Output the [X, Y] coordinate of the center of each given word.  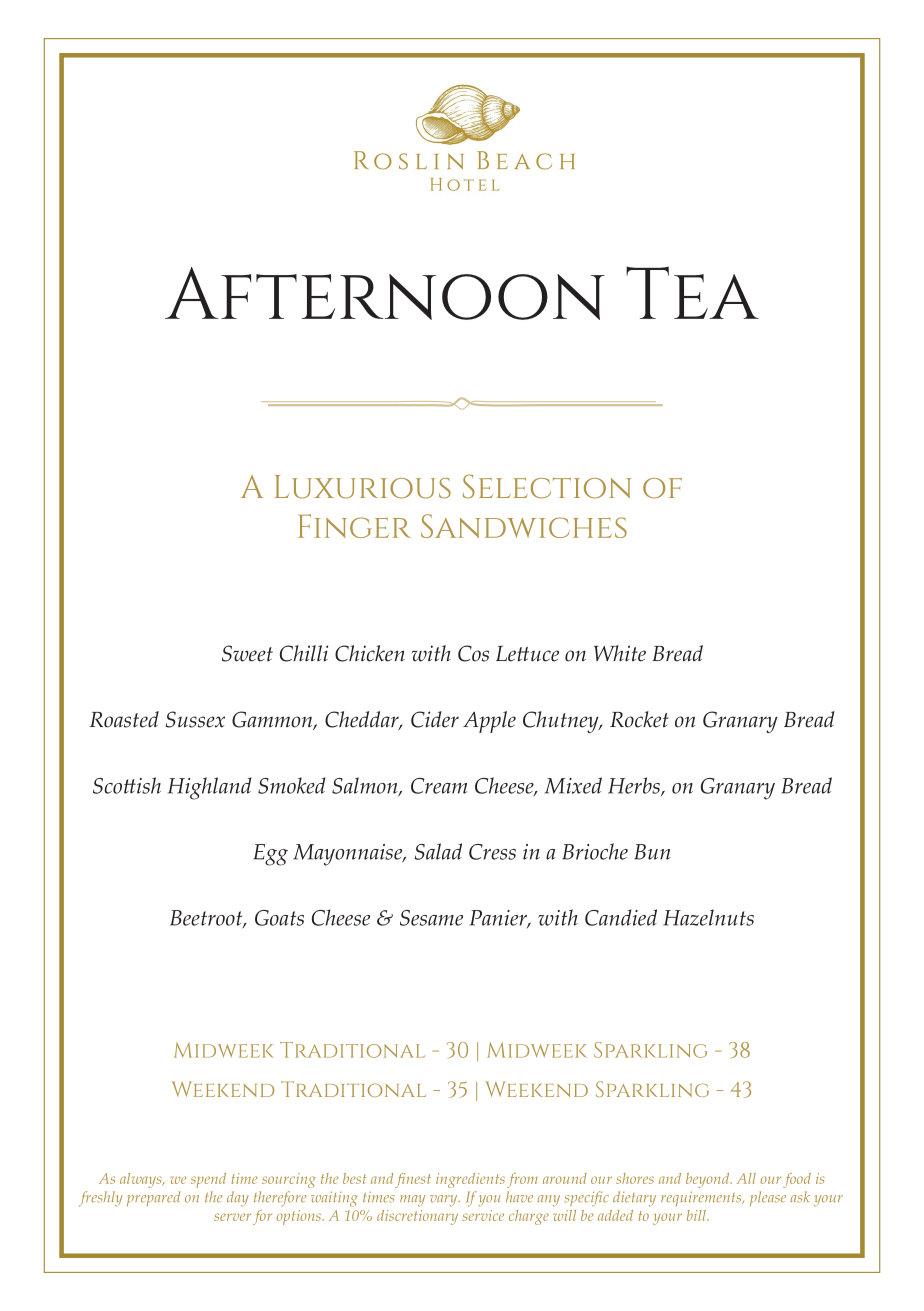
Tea [692, 292]
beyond [709, 1180]
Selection [547, 486]
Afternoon [385, 293]
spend [208, 1180]
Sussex [195, 719]
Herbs [635, 786]
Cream [439, 786]
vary [445, 1201]
